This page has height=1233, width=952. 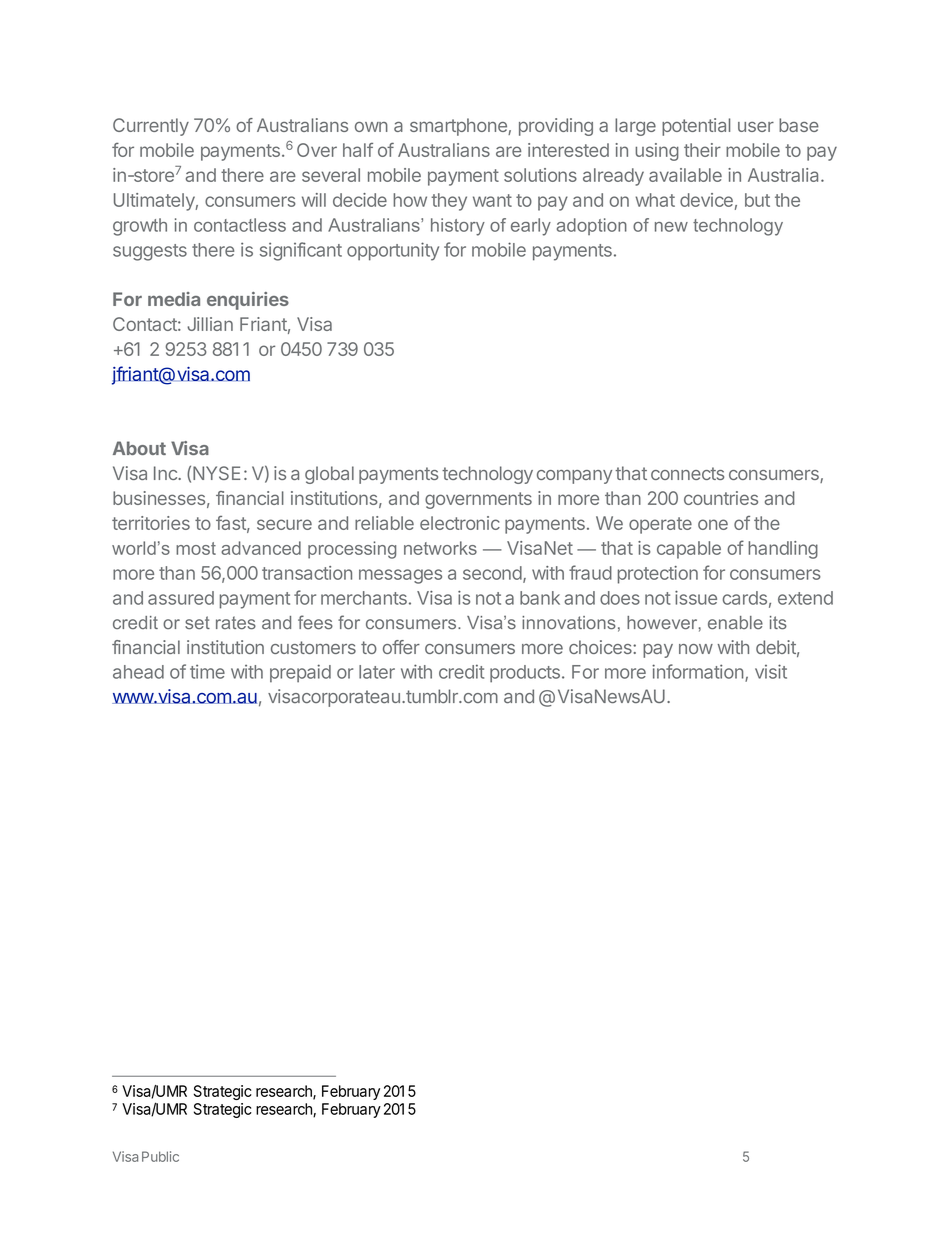 What do you see at coordinates (702, 150) in the page?
I see `their` at bounding box center [702, 150].
